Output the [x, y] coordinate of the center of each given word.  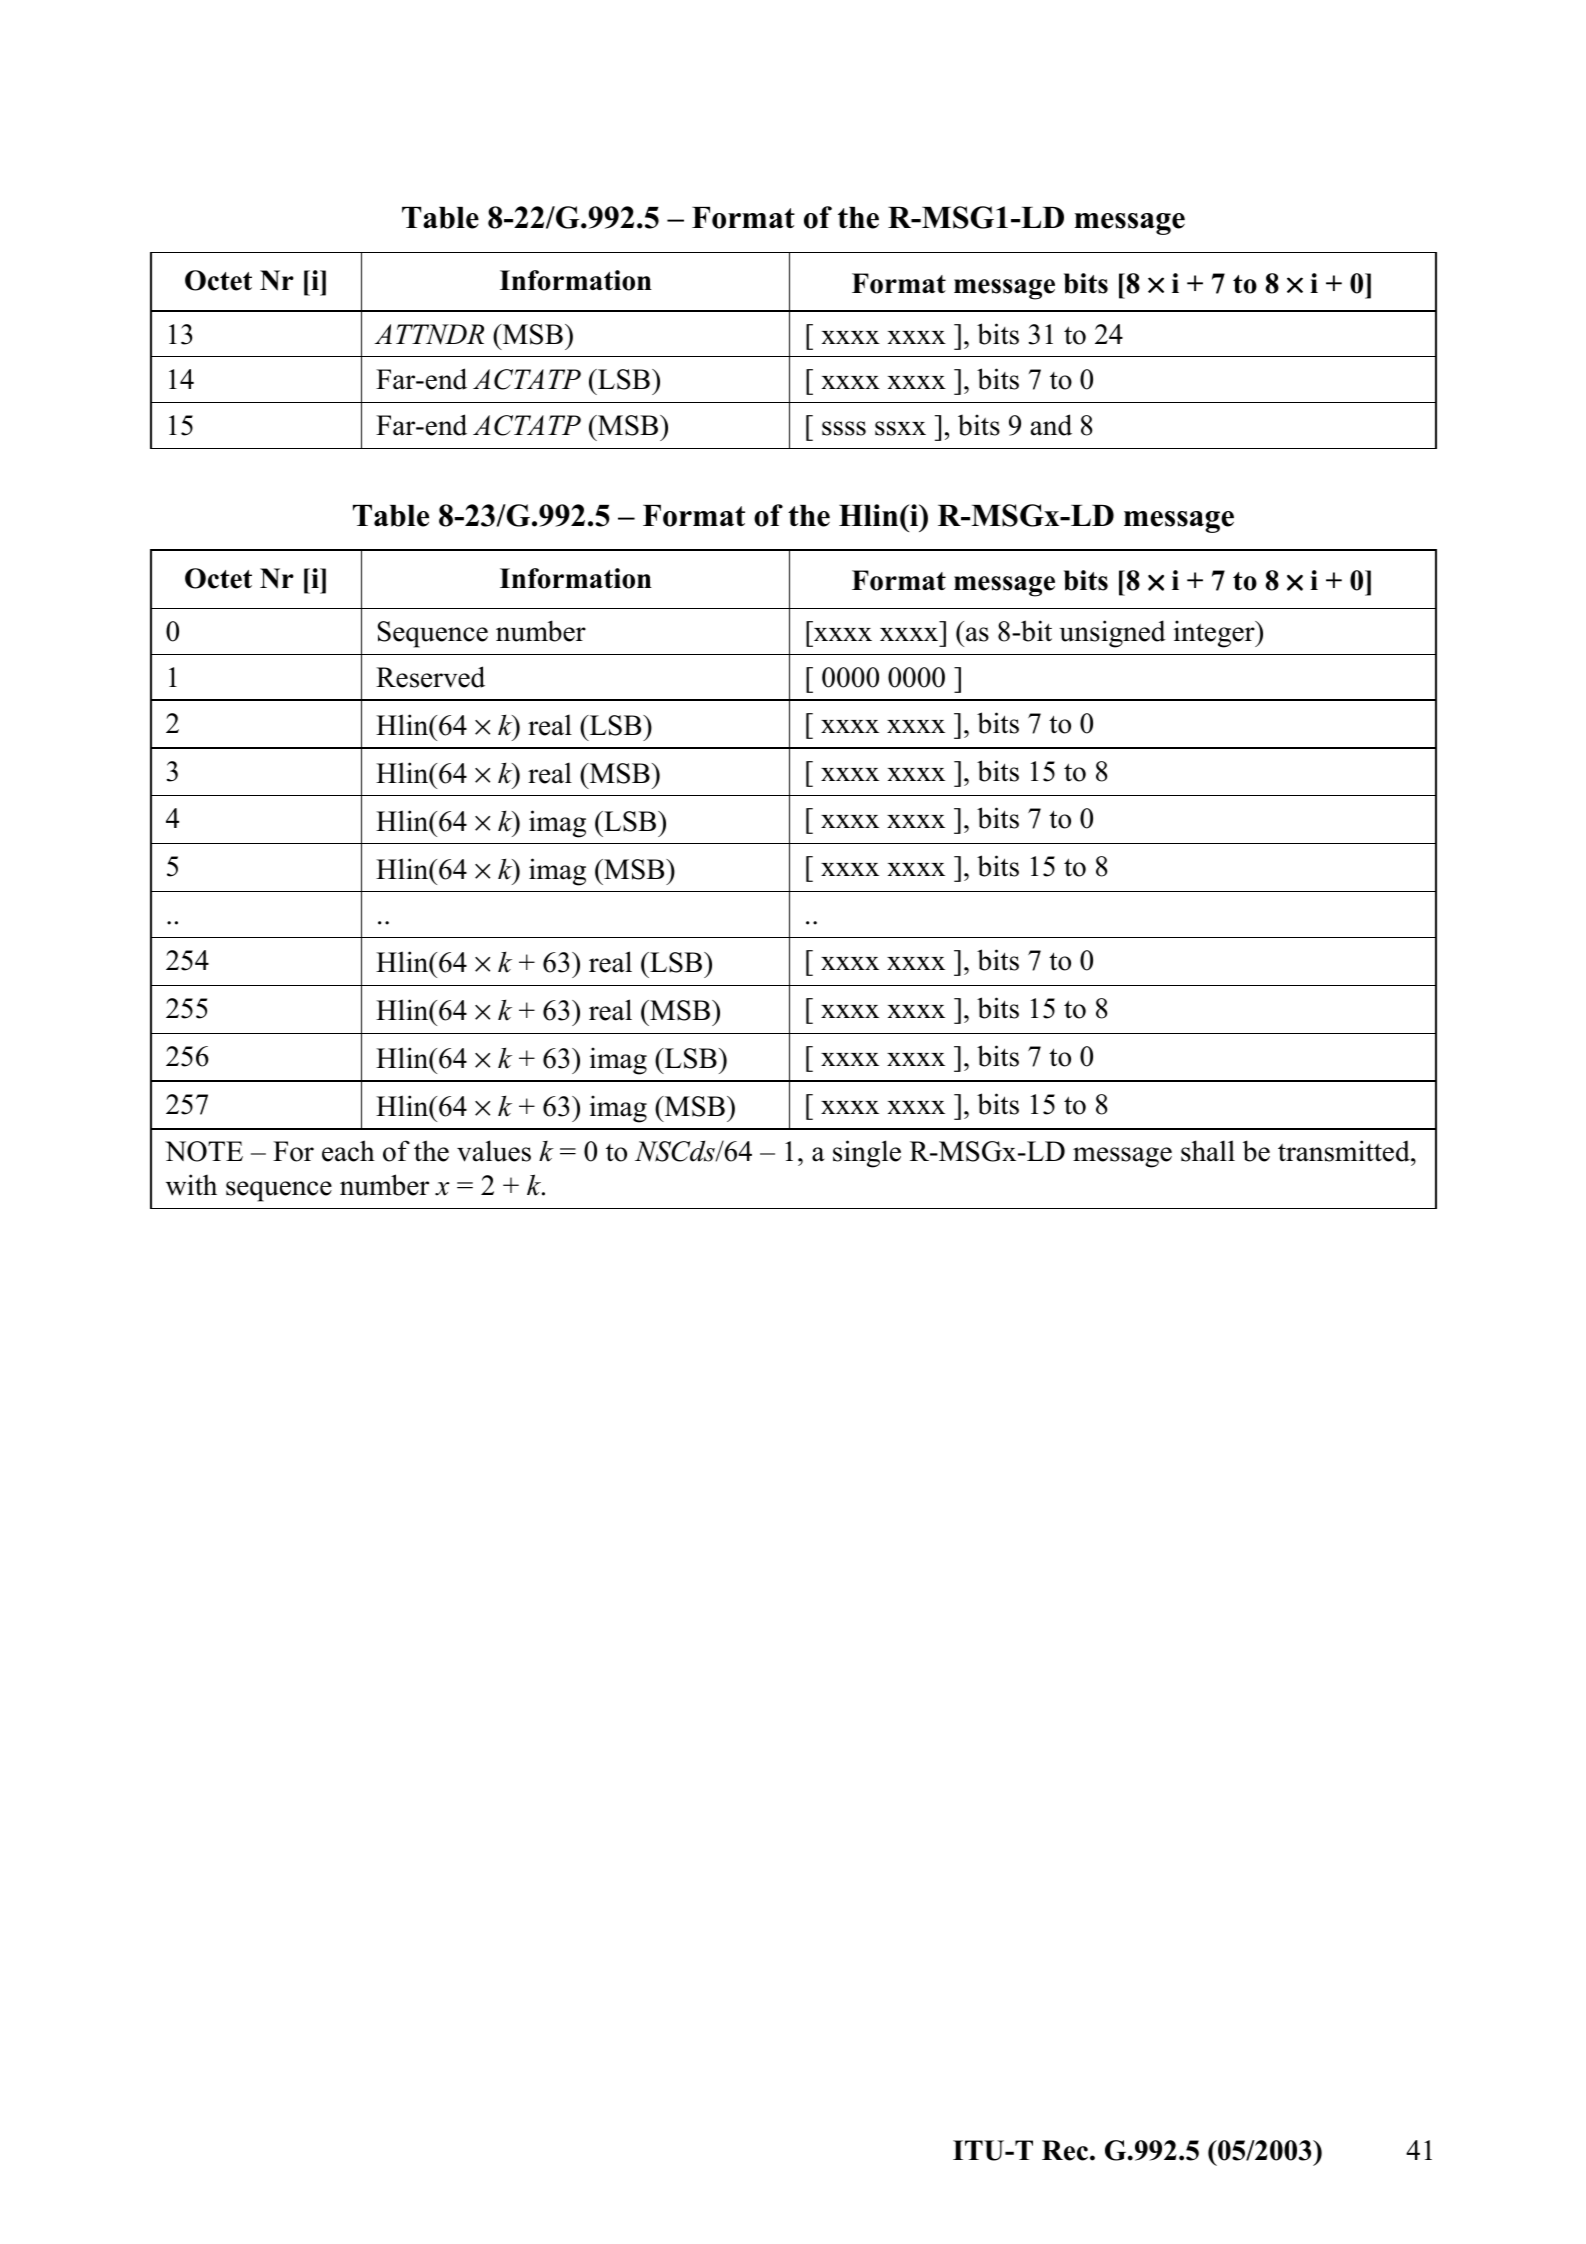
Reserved [430, 677]
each [348, 1151]
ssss [844, 428]
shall [1208, 1151]
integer [1215, 634]
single [867, 1154]
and [1051, 425]
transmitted [1345, 1151]
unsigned [1112, 634]
